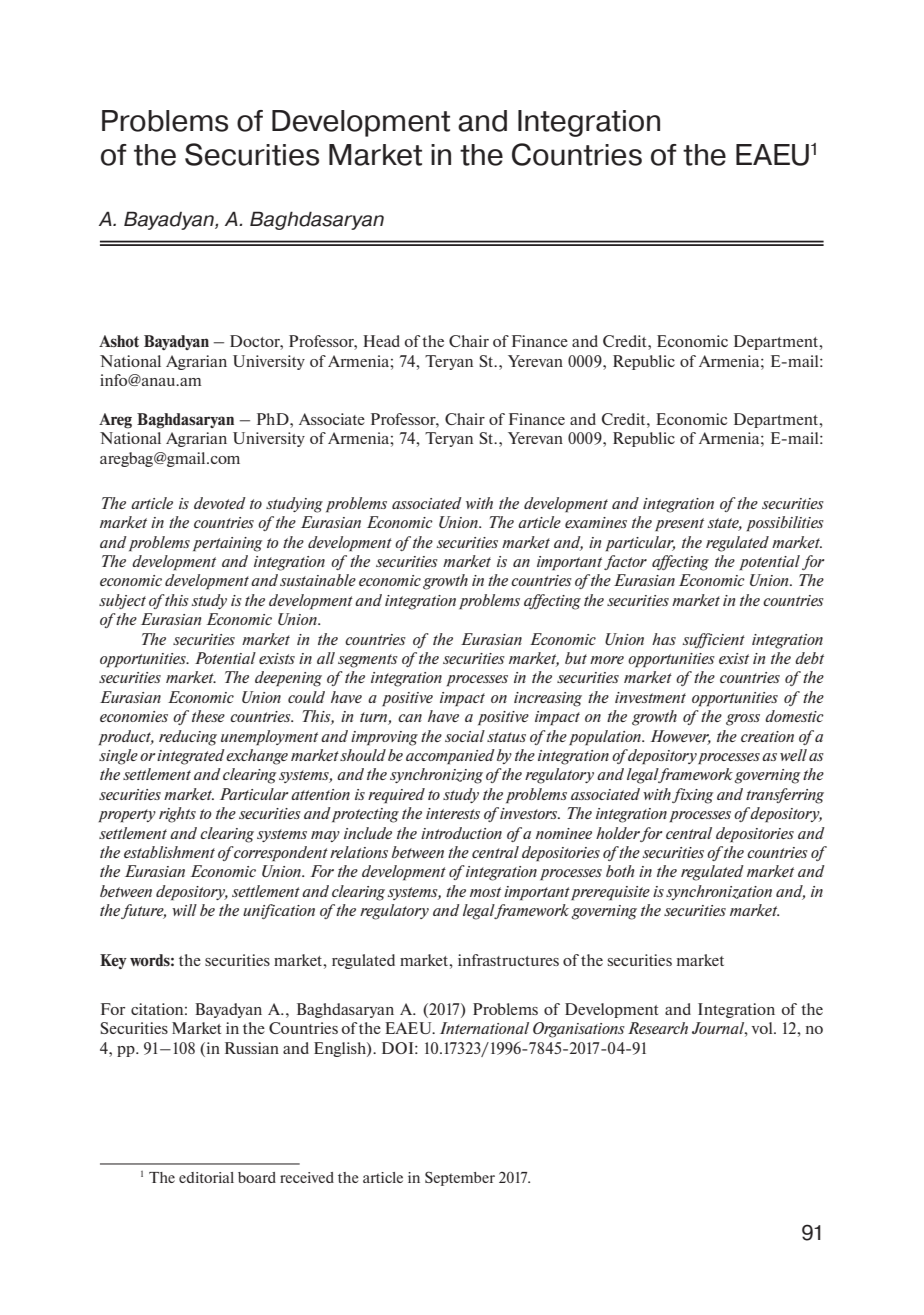  Describe the element at coordinates (763, 1028) in the screenshot. I see `vol` at that location.
